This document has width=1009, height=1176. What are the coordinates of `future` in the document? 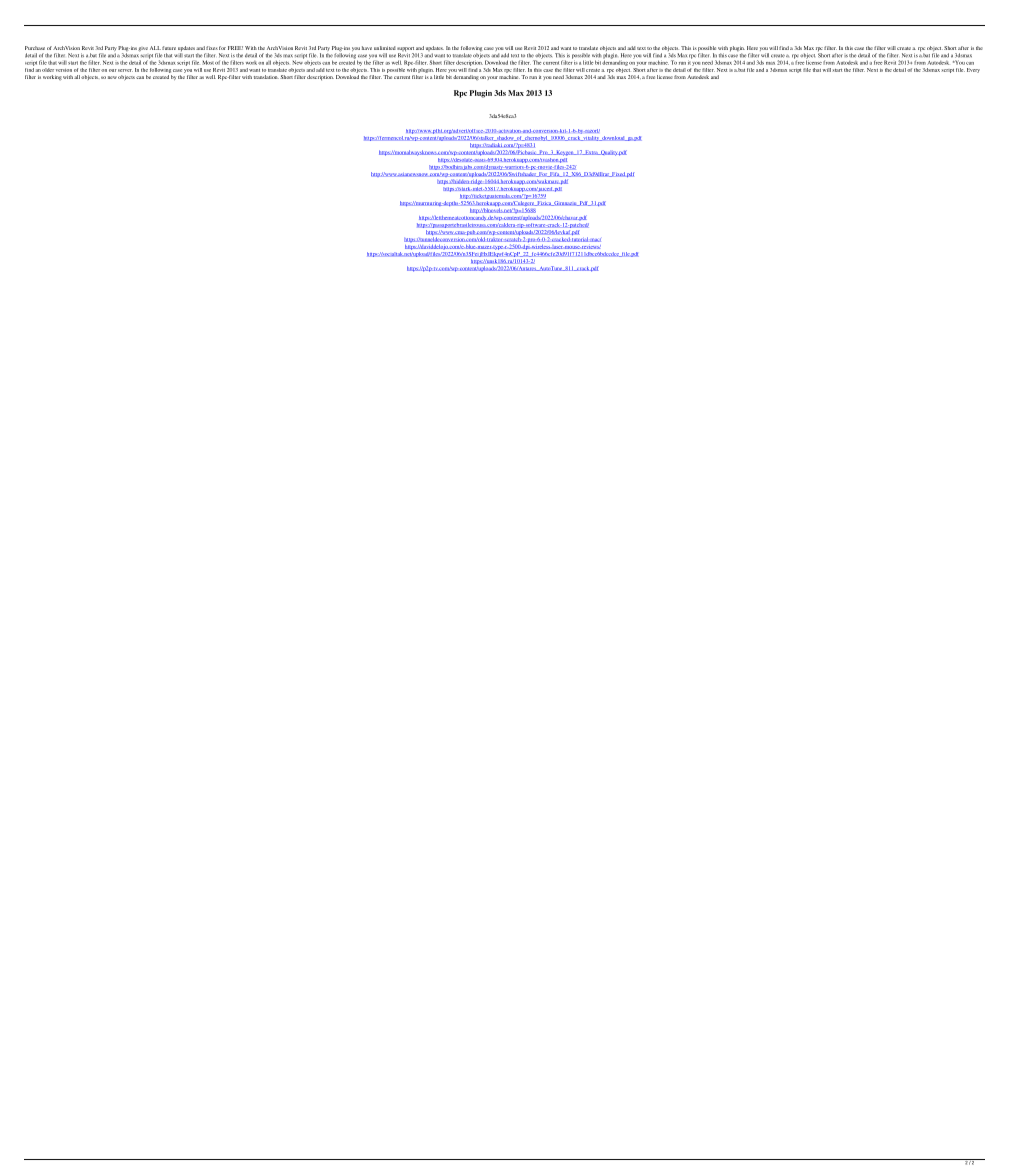 It's located at (169, 48).
